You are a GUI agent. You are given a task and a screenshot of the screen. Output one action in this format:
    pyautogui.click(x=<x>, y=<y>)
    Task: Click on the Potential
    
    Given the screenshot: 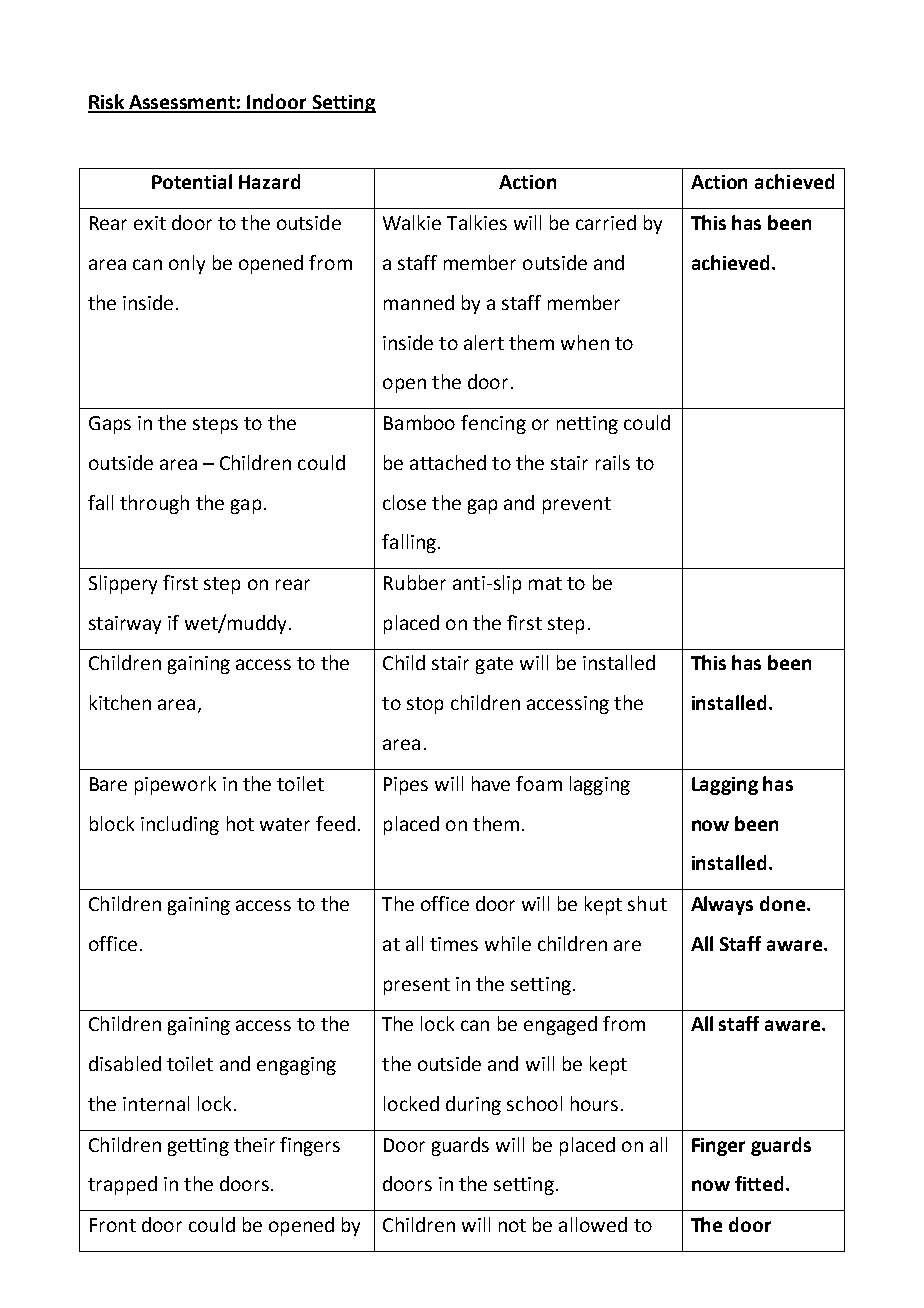 What is the action you would take?
    pyautogui.click(x=192, y=181)
